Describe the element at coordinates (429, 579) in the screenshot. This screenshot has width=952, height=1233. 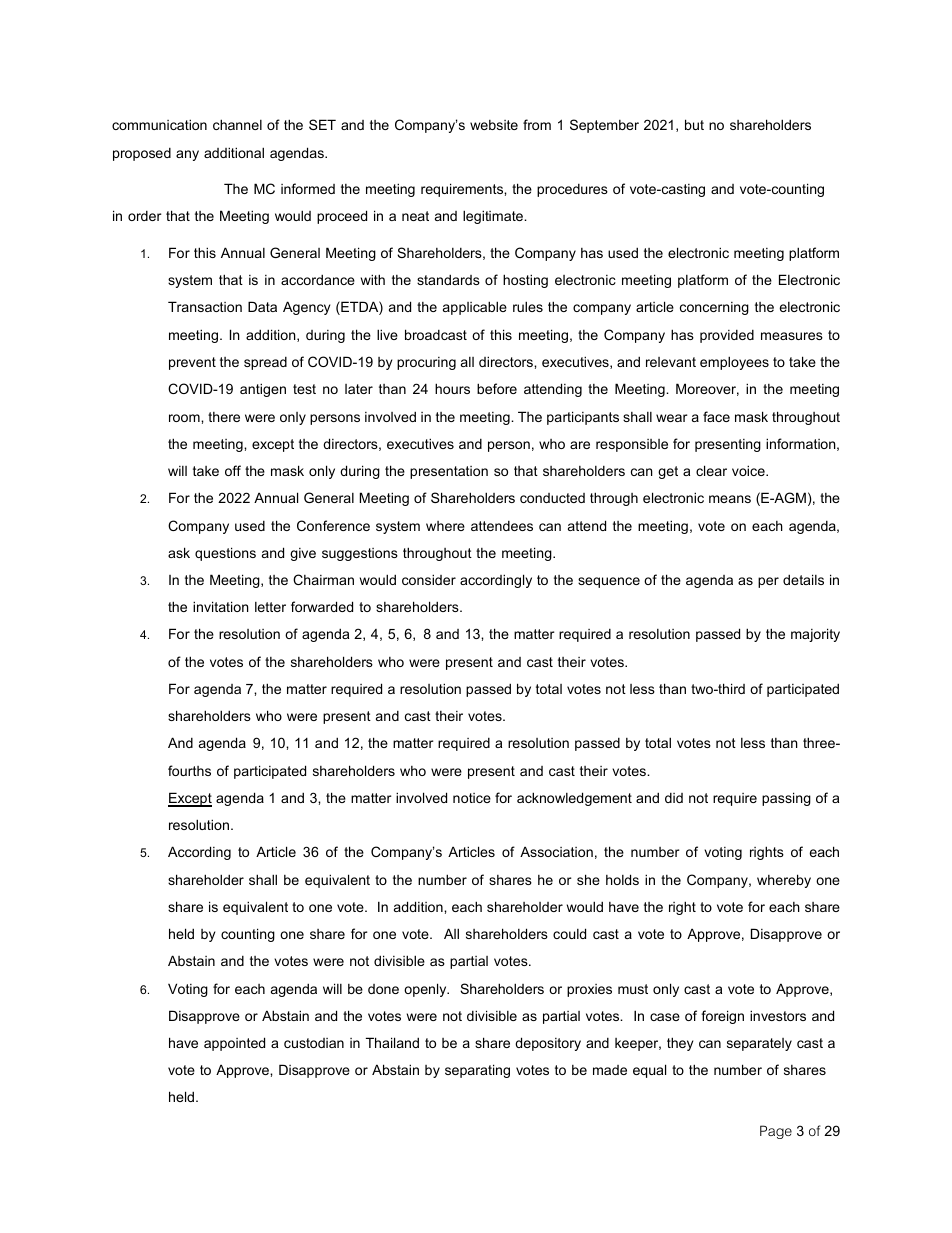
I see `consider` at that location.
